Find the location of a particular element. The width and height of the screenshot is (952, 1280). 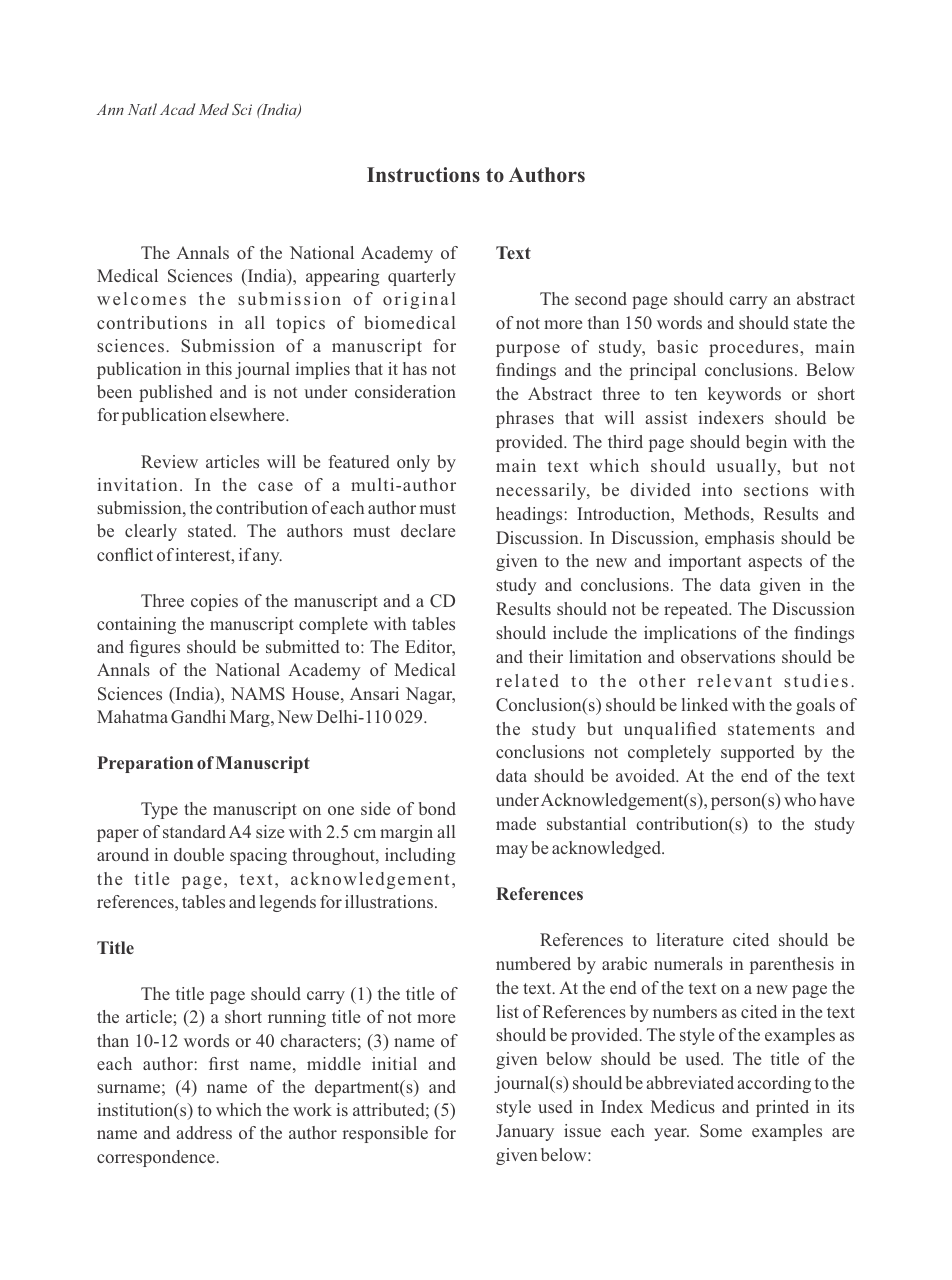

address is located at coordinates (204, 1132).
